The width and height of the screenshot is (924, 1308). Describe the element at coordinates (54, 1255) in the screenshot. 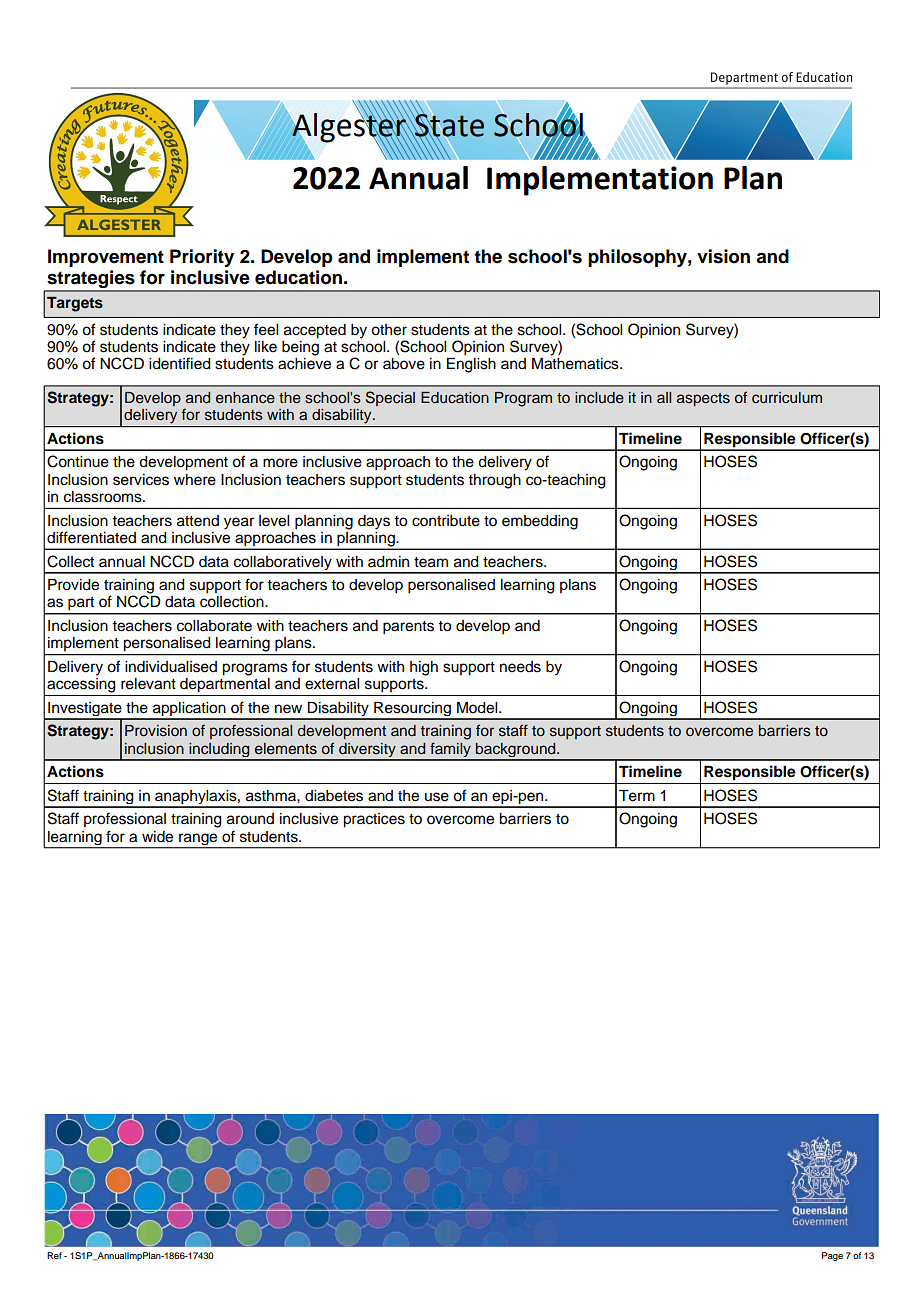

I see `Ref` at that location.
